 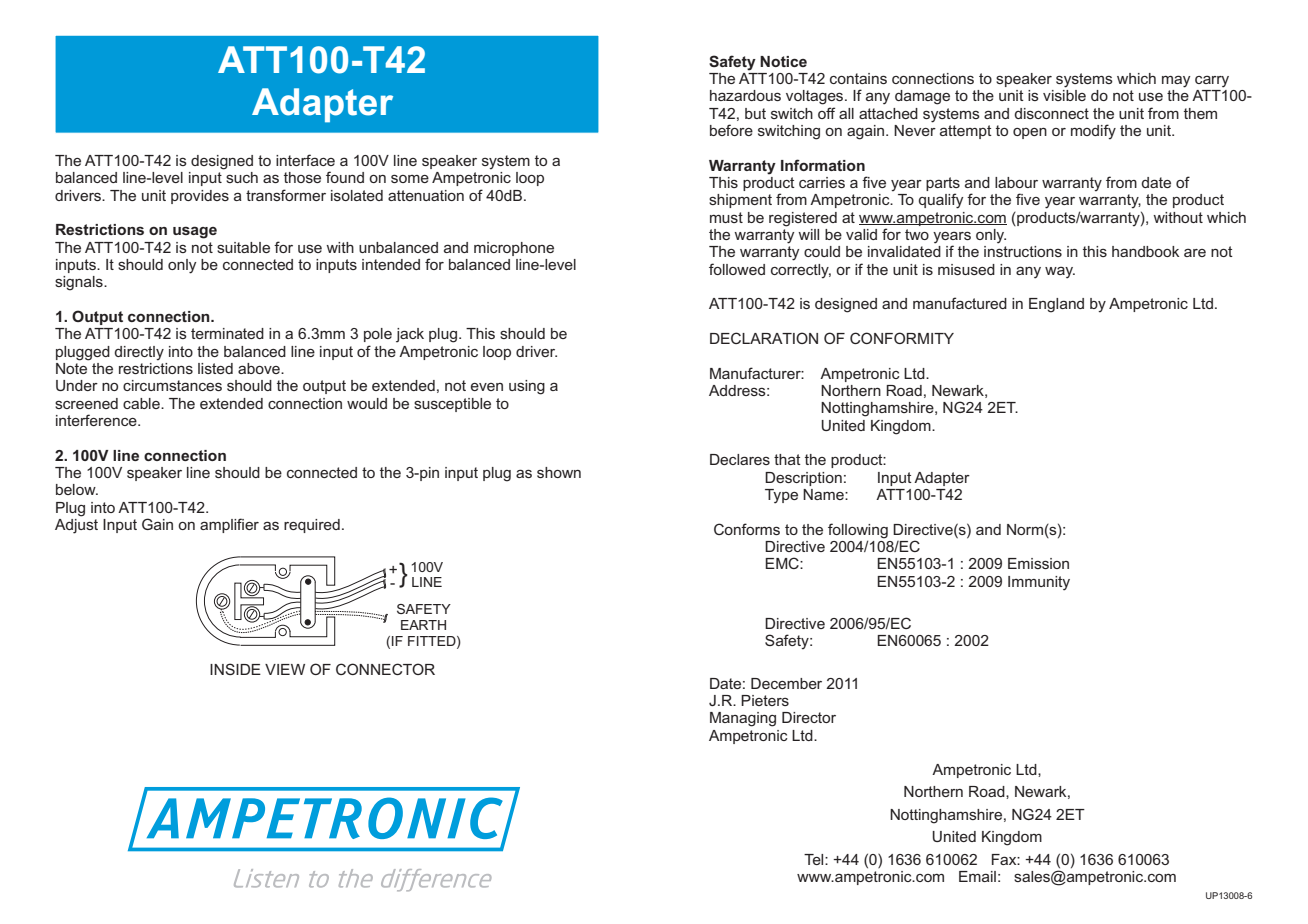 I want to click on visible, so click(x=1064, y=95).
